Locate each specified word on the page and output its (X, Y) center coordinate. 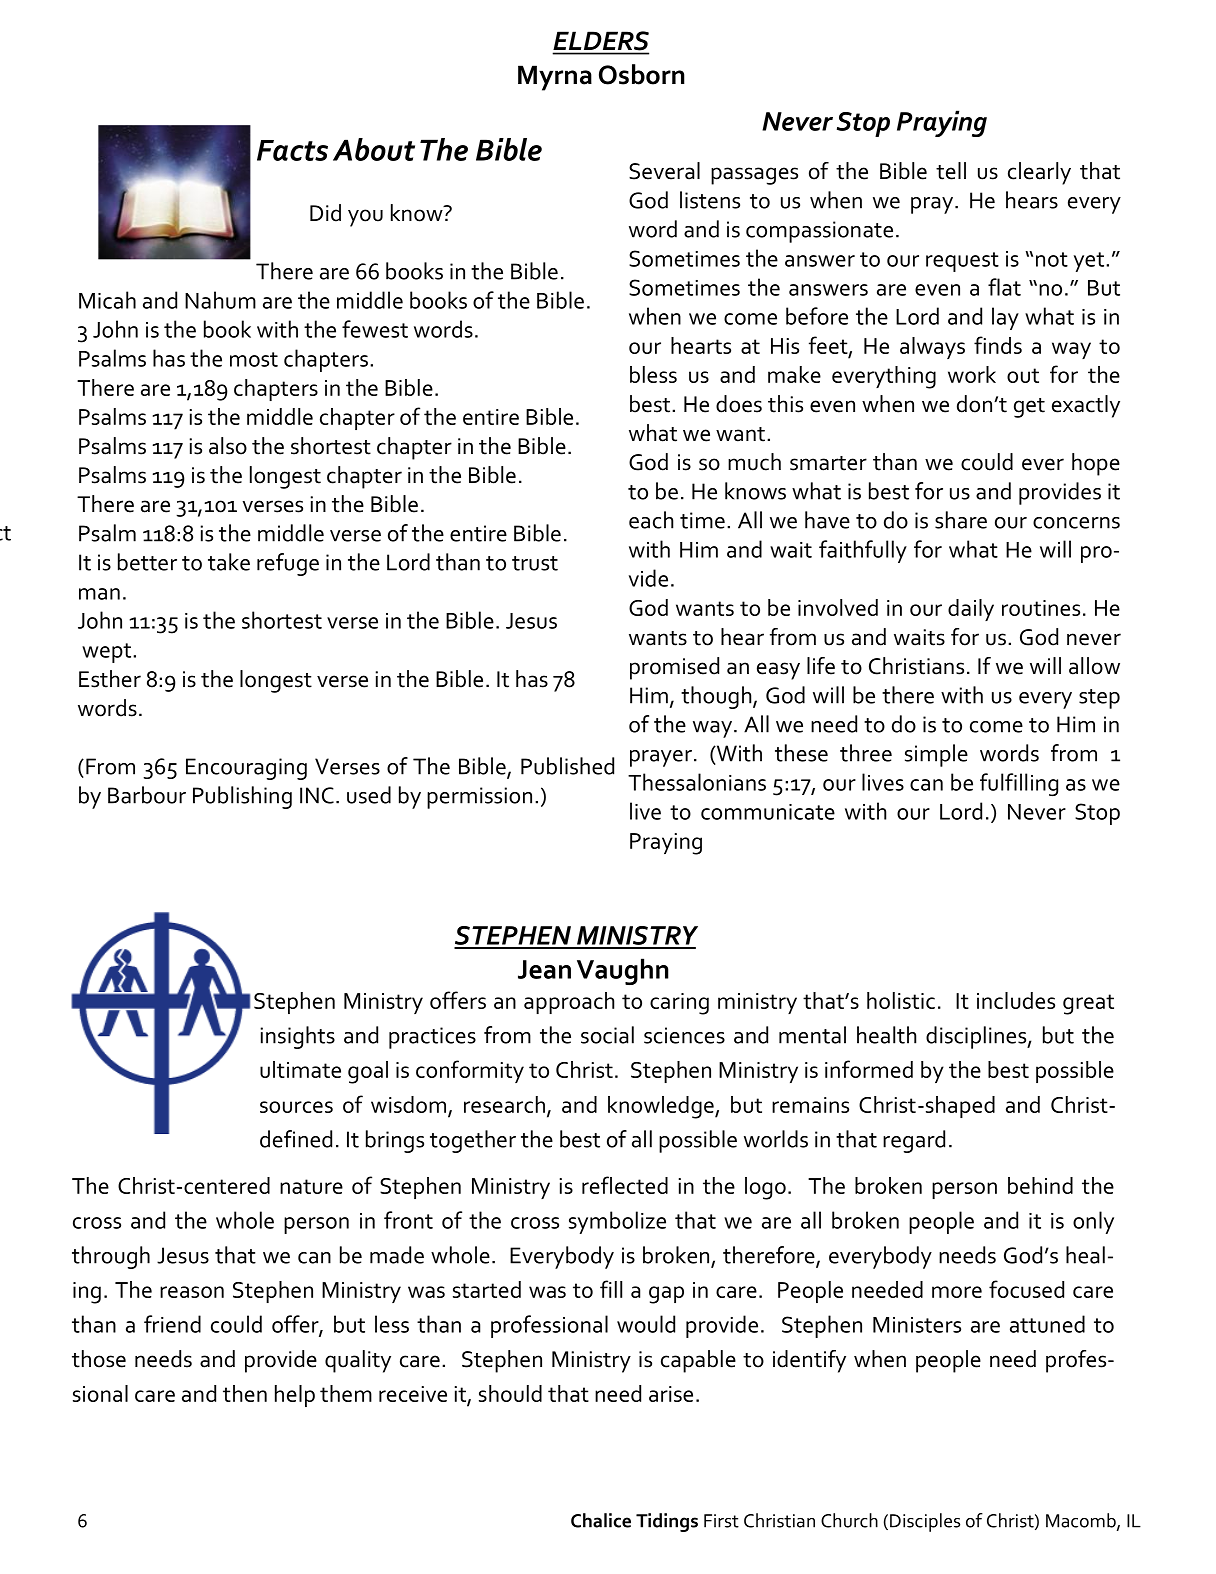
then (245, 1393)
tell (951, 171)
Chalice (601, 1520)
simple (936, 755)
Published (567, 766)
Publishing (242, 797)
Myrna (555, 78)
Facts (292, 150)
